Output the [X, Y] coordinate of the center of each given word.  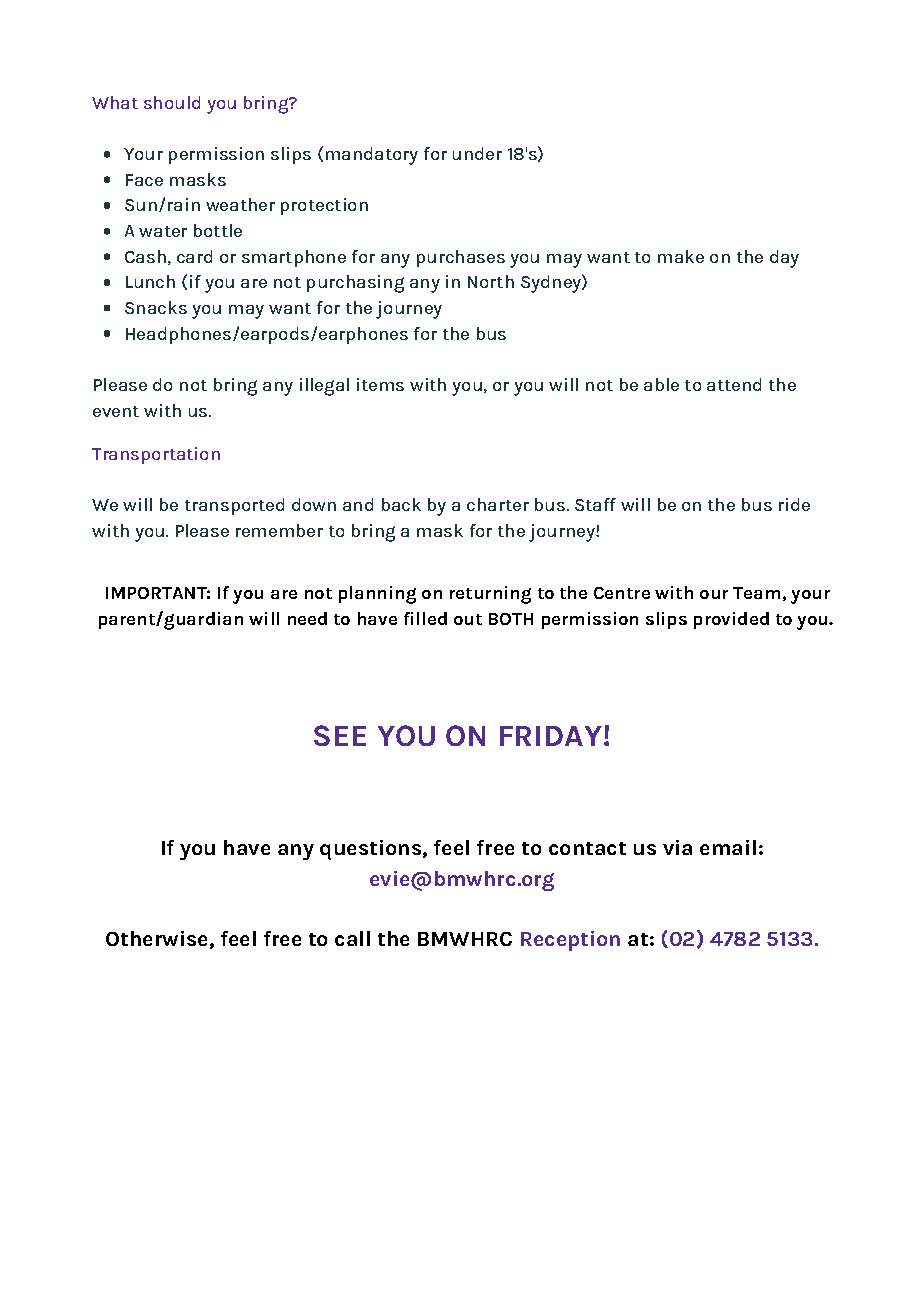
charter [498, 504]
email [728, 847]
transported [234, 506]
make [681, 256]
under [477, 153]
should [172, 102]
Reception [570, 941]
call [352, 938]
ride [794, 504]
